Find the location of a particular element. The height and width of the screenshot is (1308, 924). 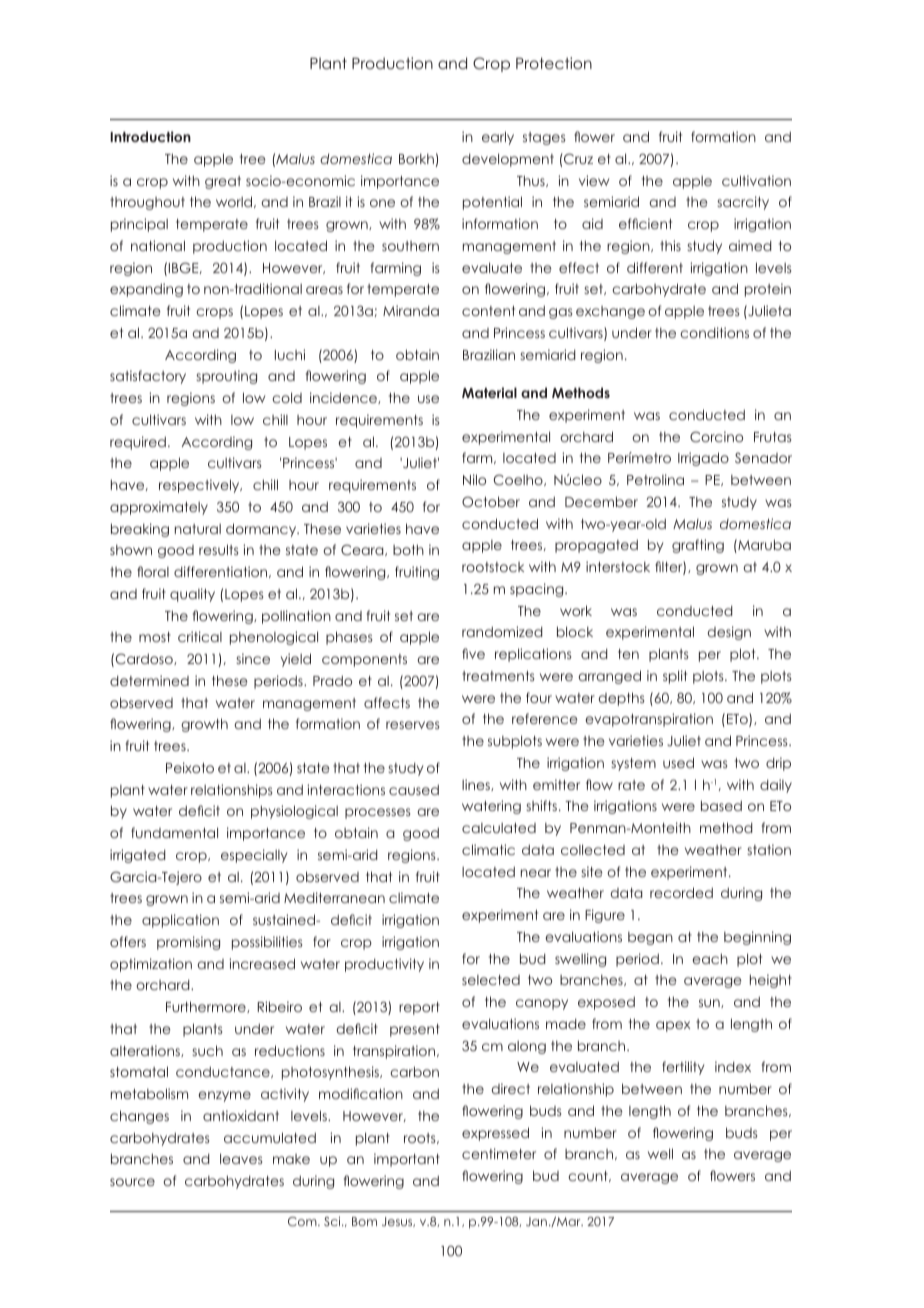

design is located at coordinates (729, 633).
